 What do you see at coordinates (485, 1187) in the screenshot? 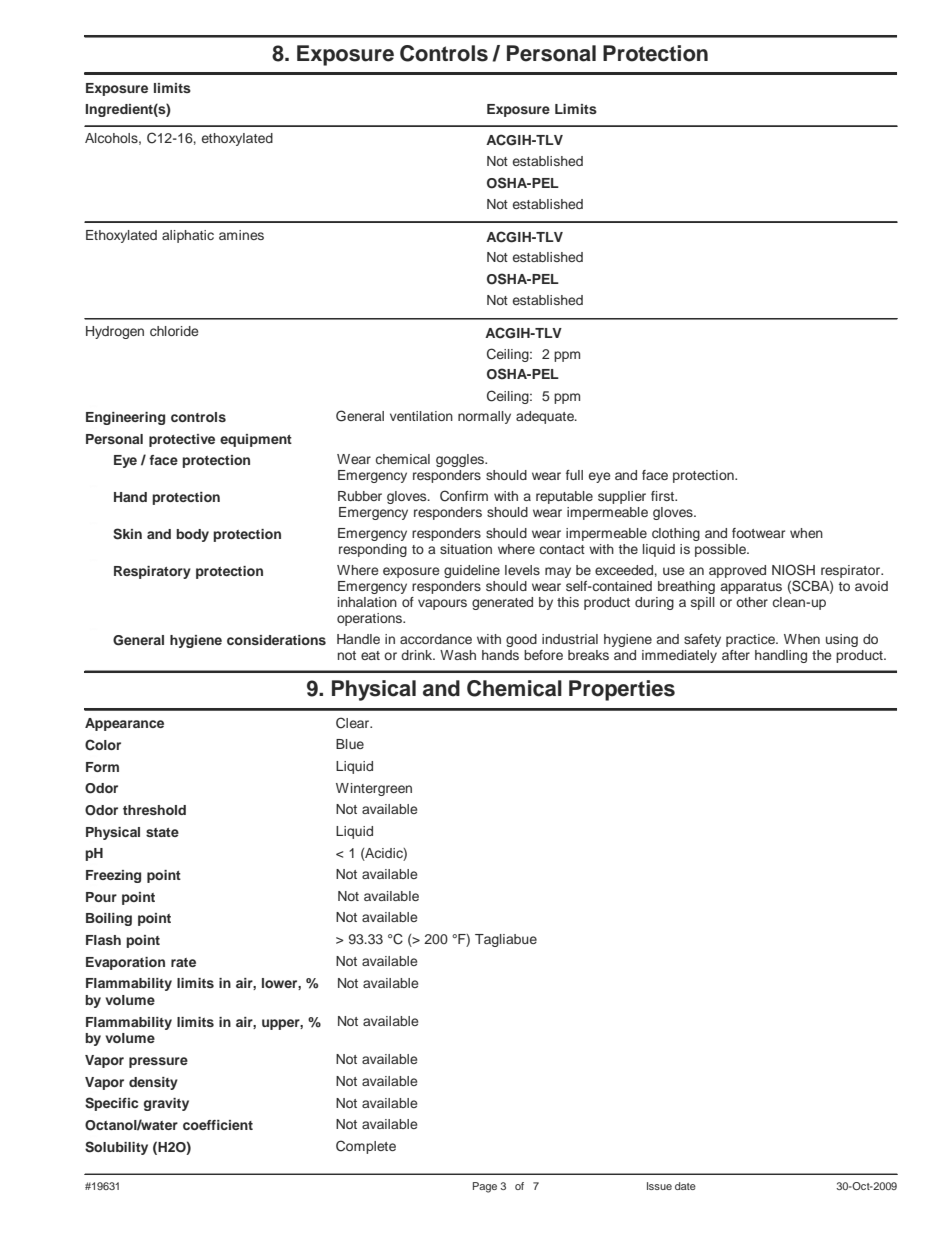
I see `Page` at bounding box center [485, 1187].
